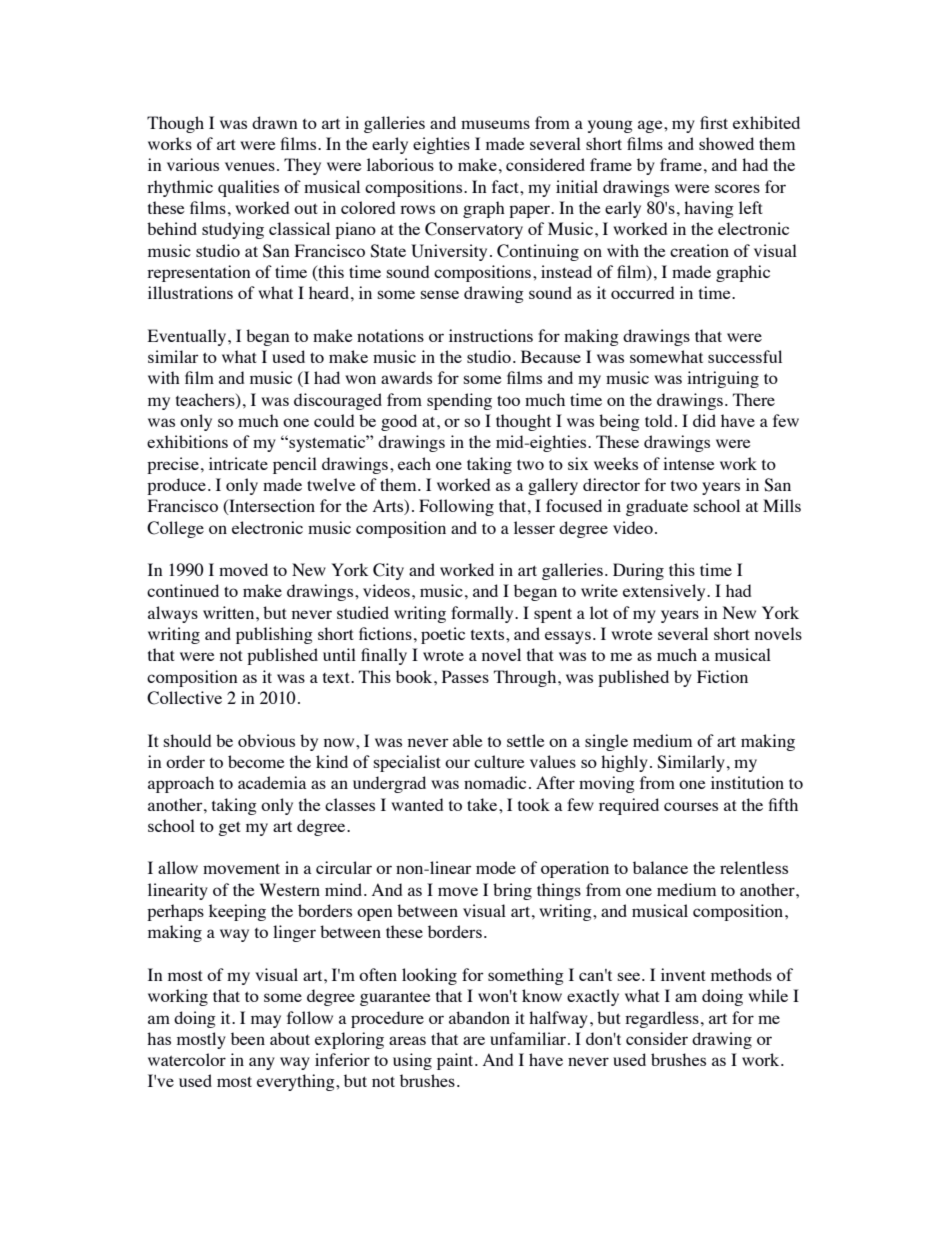 This screenshot has height=1233, width=952. Describe the element at coordinates (459, 401) in the screenshot. I see `spending` at that location.
